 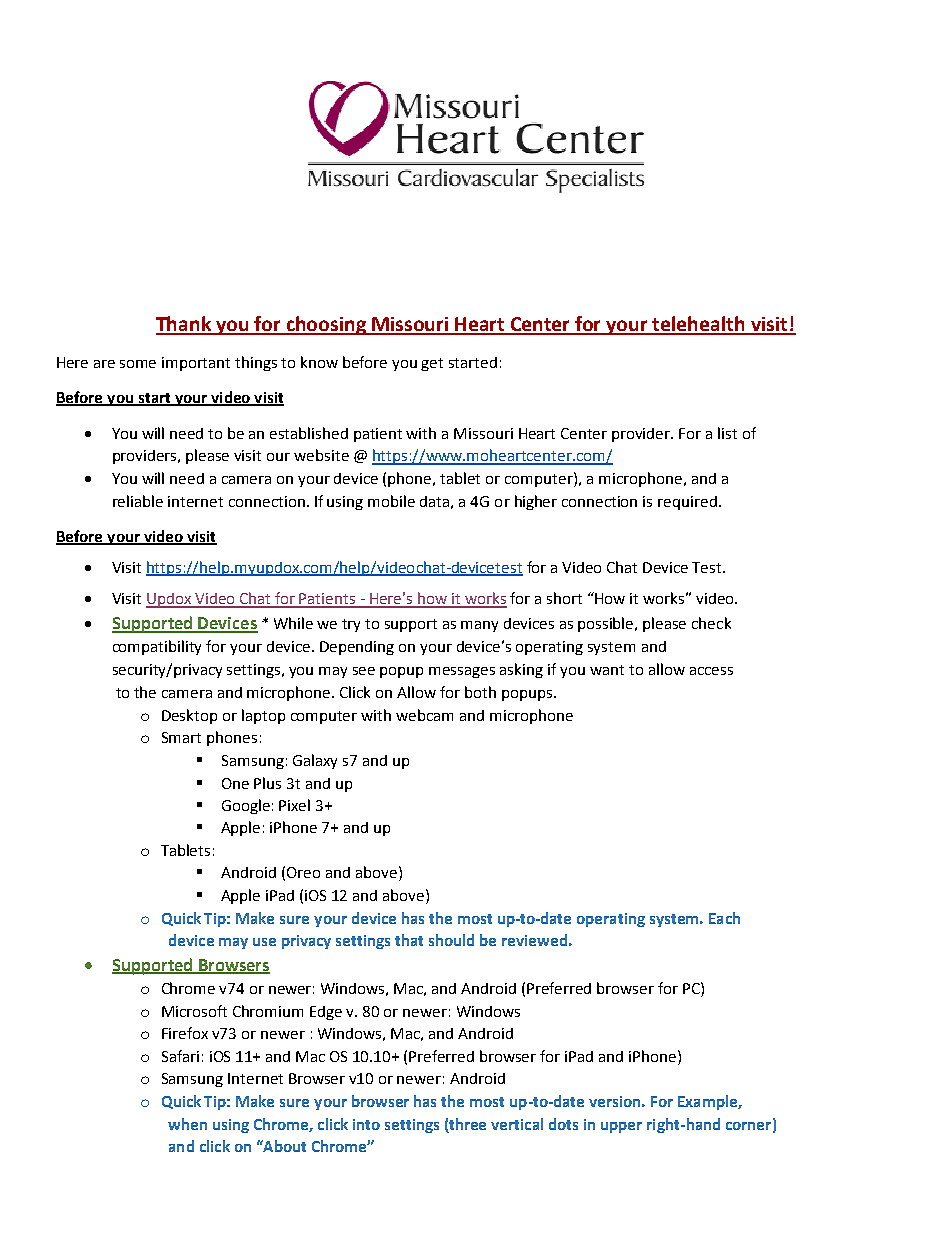 What do you see at coordinates (424, 715) in the image?
I see `webcam` at bounding box center [424, 715].
